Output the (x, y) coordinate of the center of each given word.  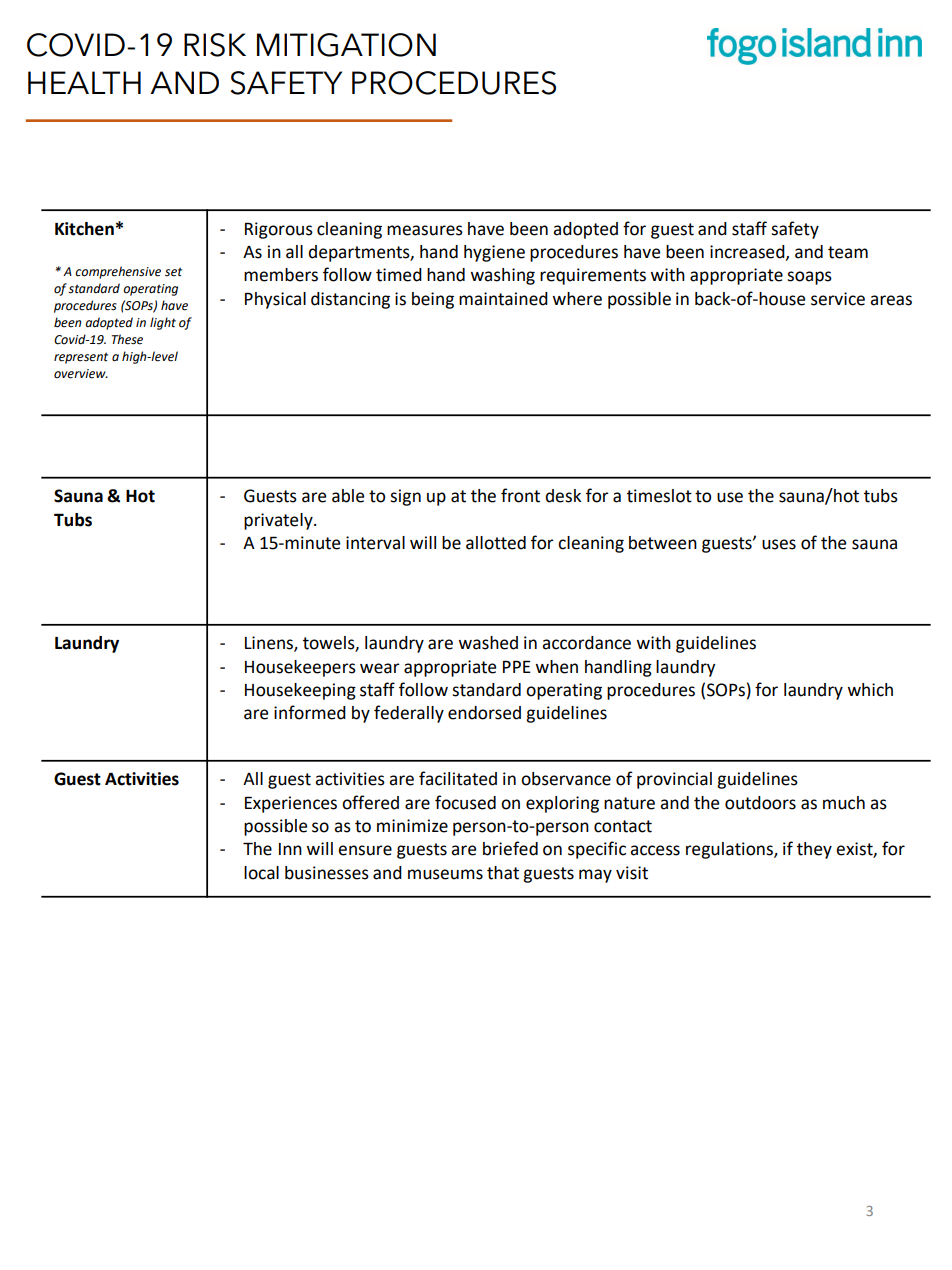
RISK (215, 45)
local (261, 873)
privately (279, 521)
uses (779, 544)
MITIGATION (346, 45)
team (848, 252)
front (520, 495)
